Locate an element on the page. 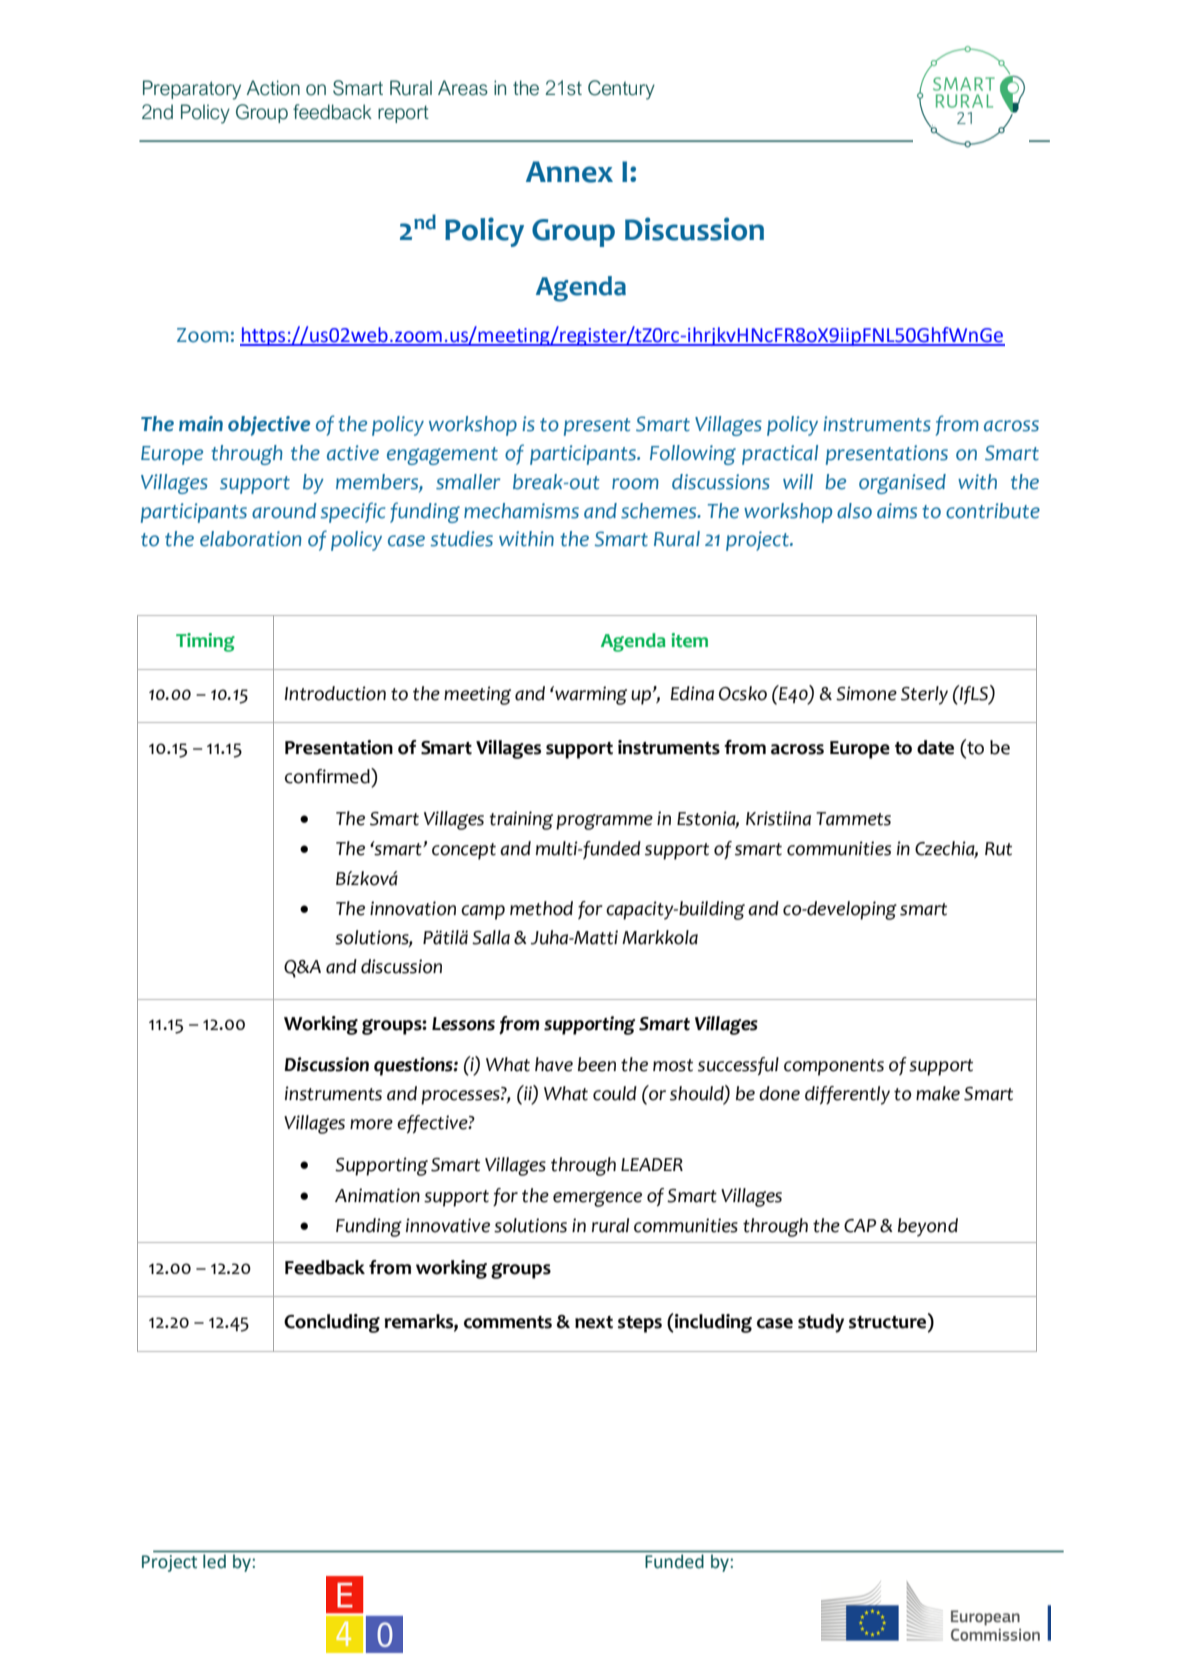 This document has height=1670, width=1180. structure is located at coordinates (889, 1321).
